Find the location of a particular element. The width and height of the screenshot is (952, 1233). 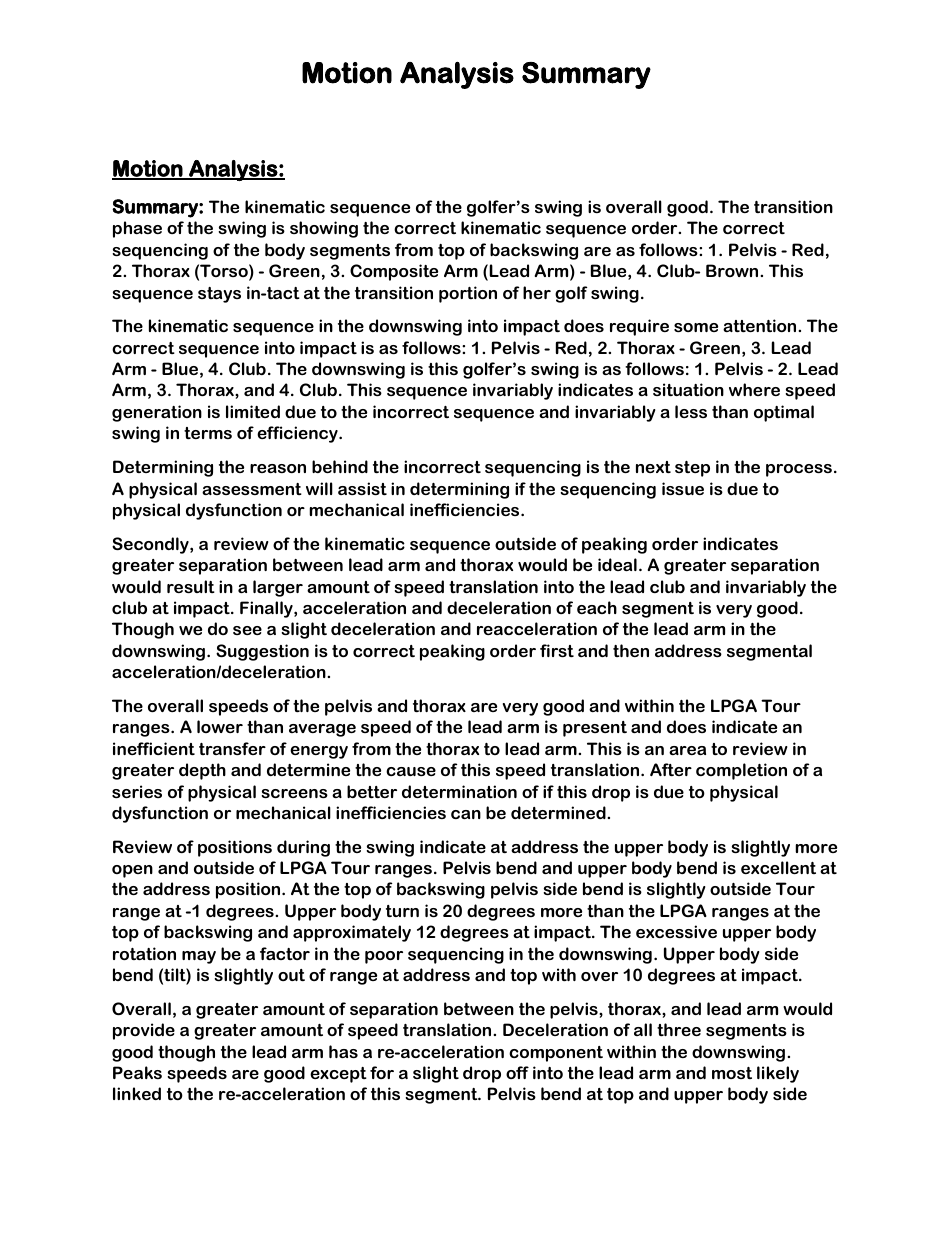

first is located at coordinates (557, 650).
